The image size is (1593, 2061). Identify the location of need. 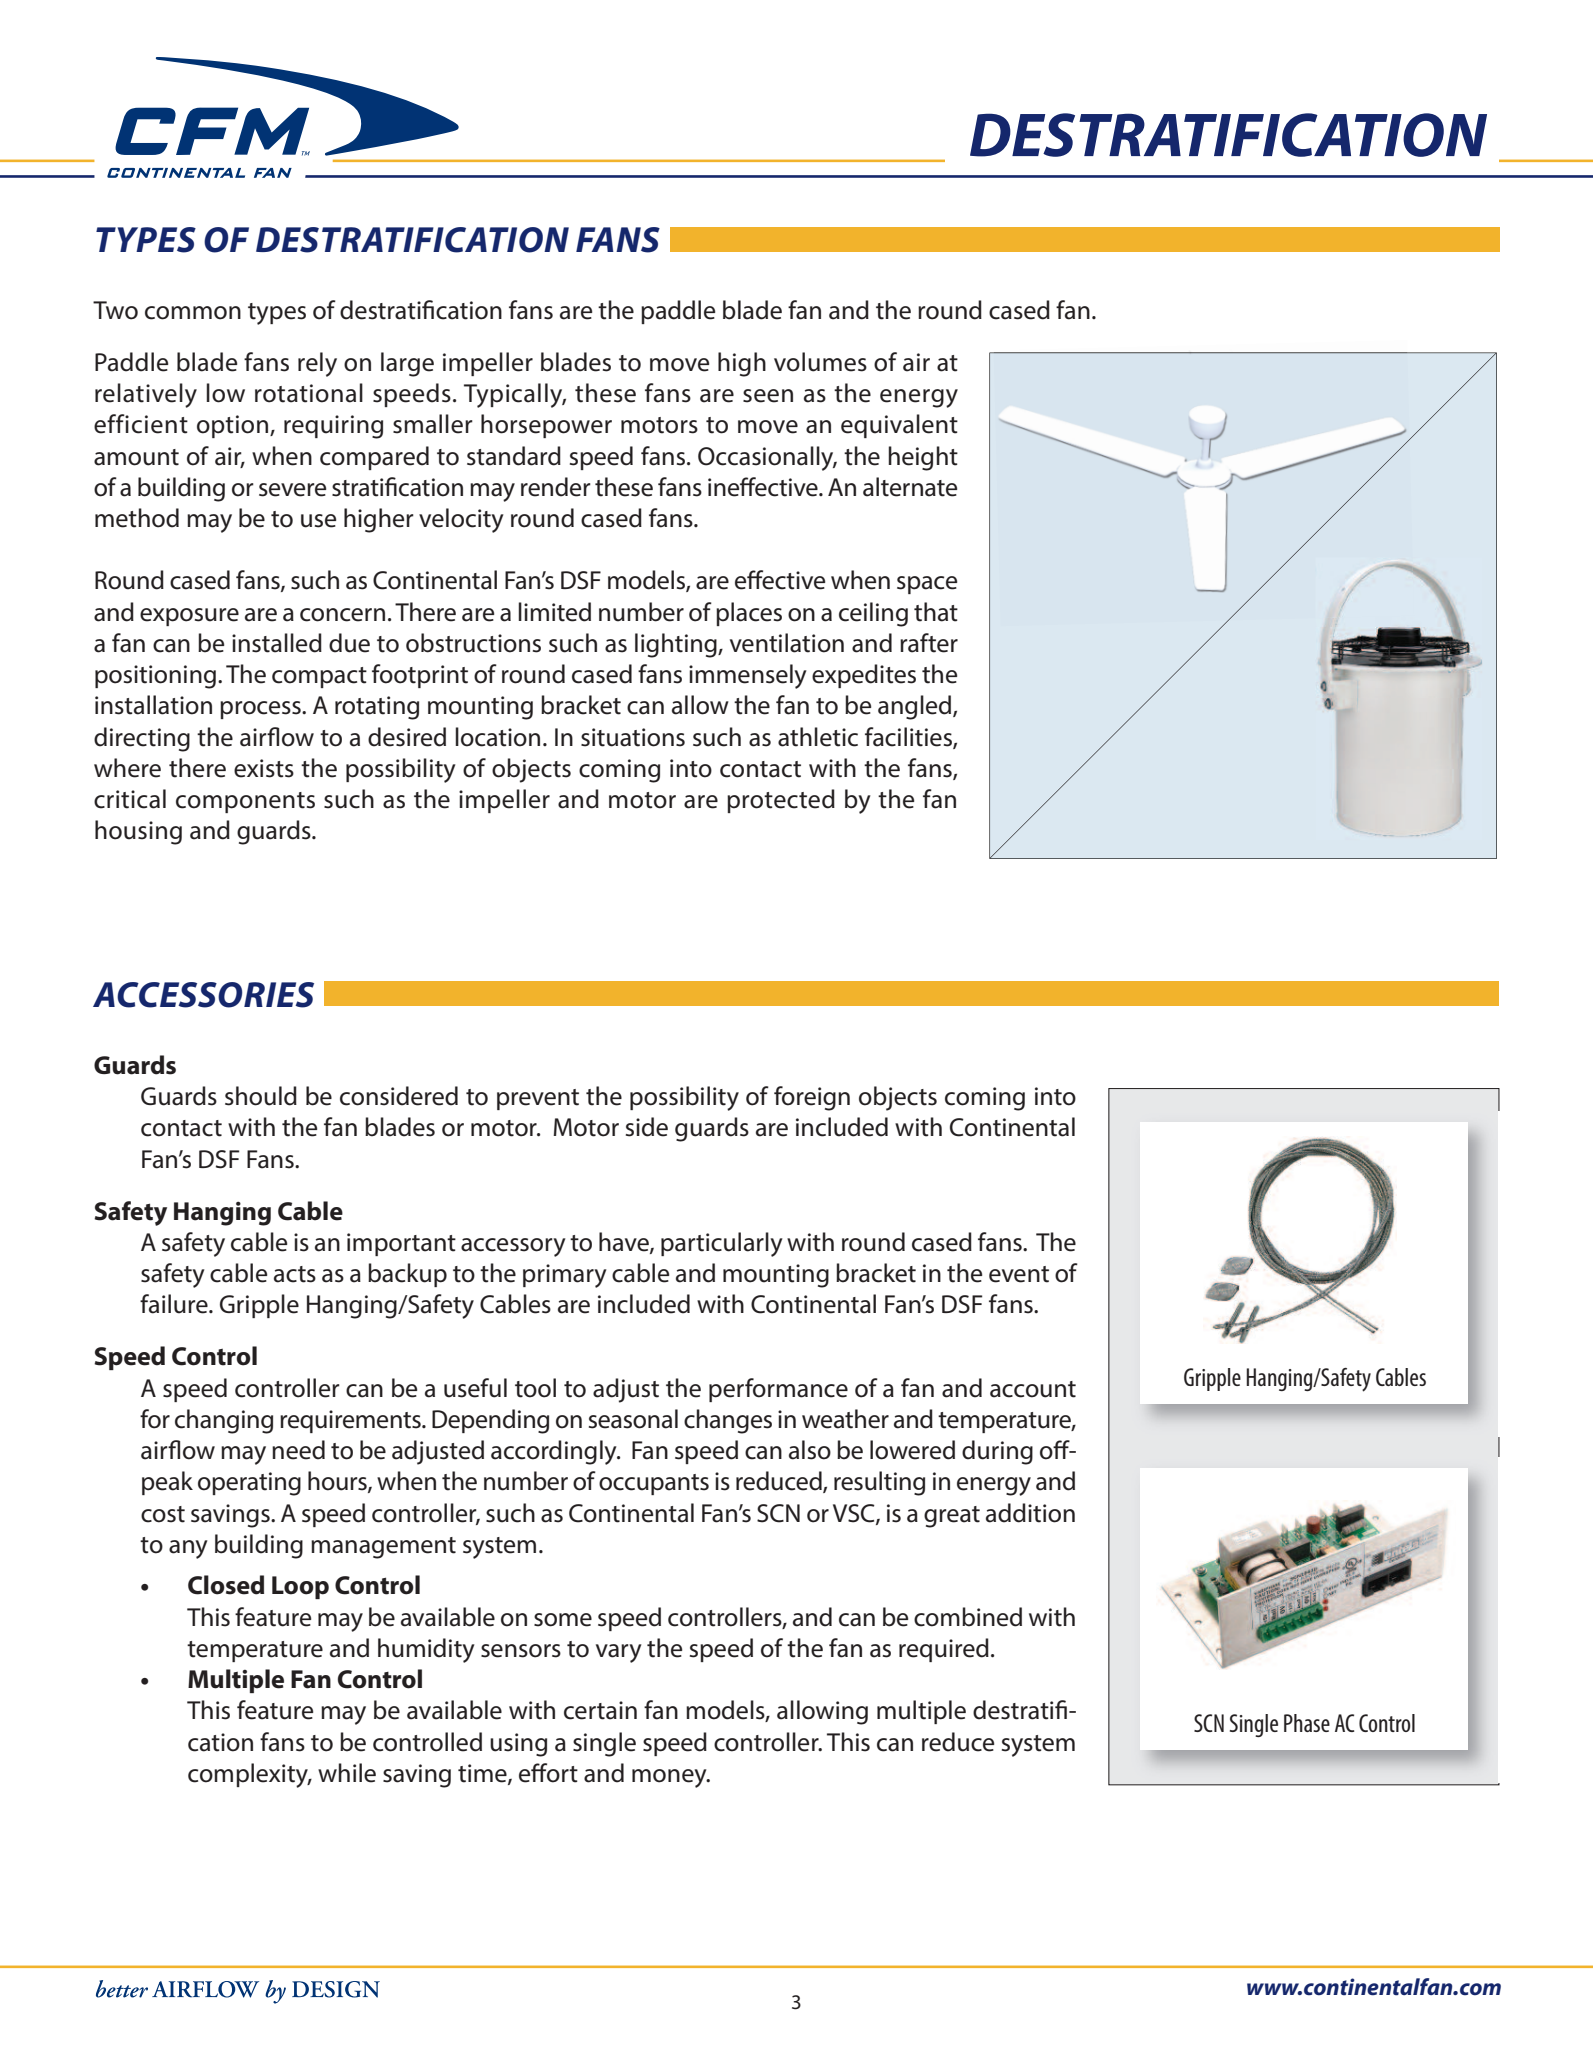
(298, 1450).
